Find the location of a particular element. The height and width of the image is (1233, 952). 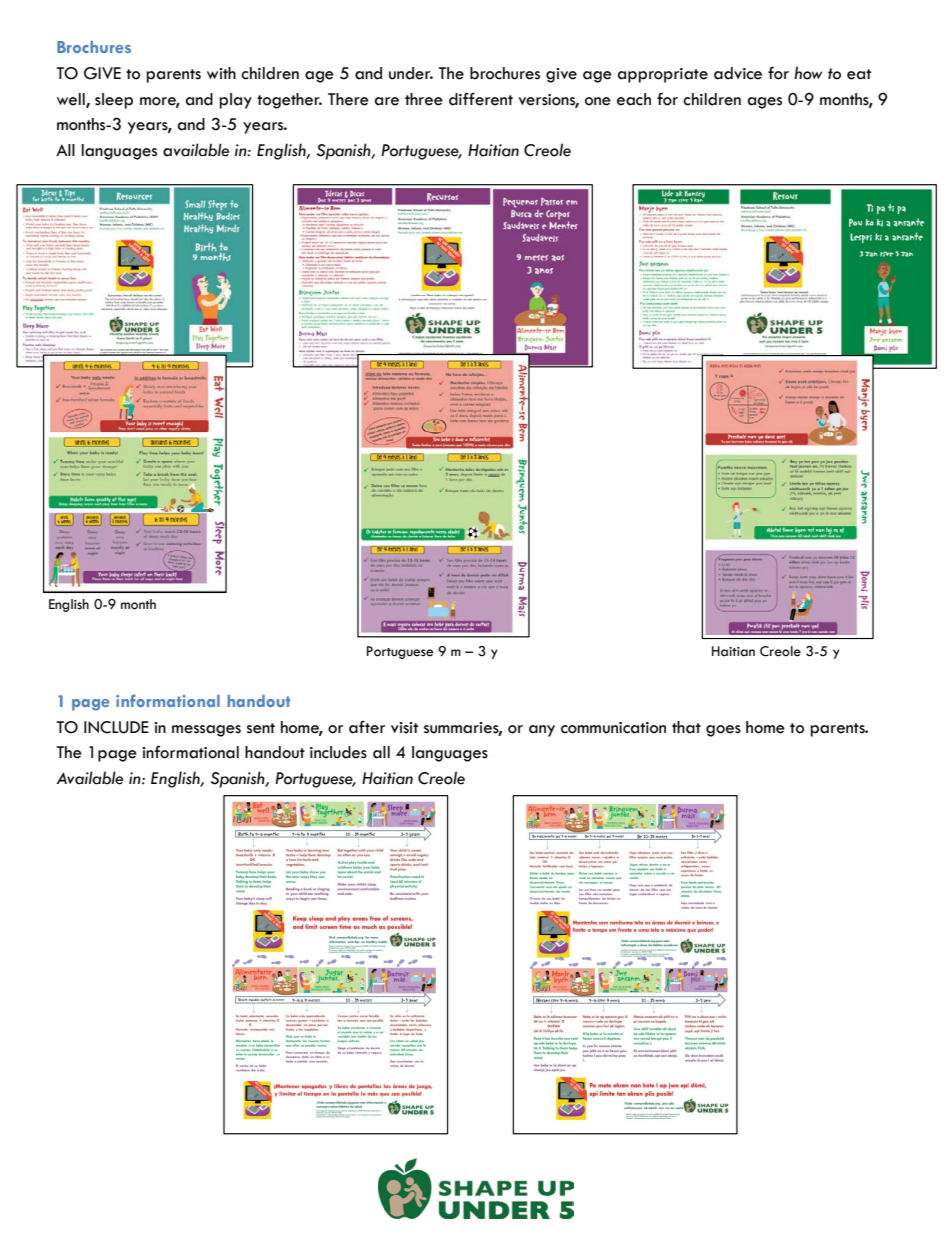

play is located at coordinates (235, 101).
